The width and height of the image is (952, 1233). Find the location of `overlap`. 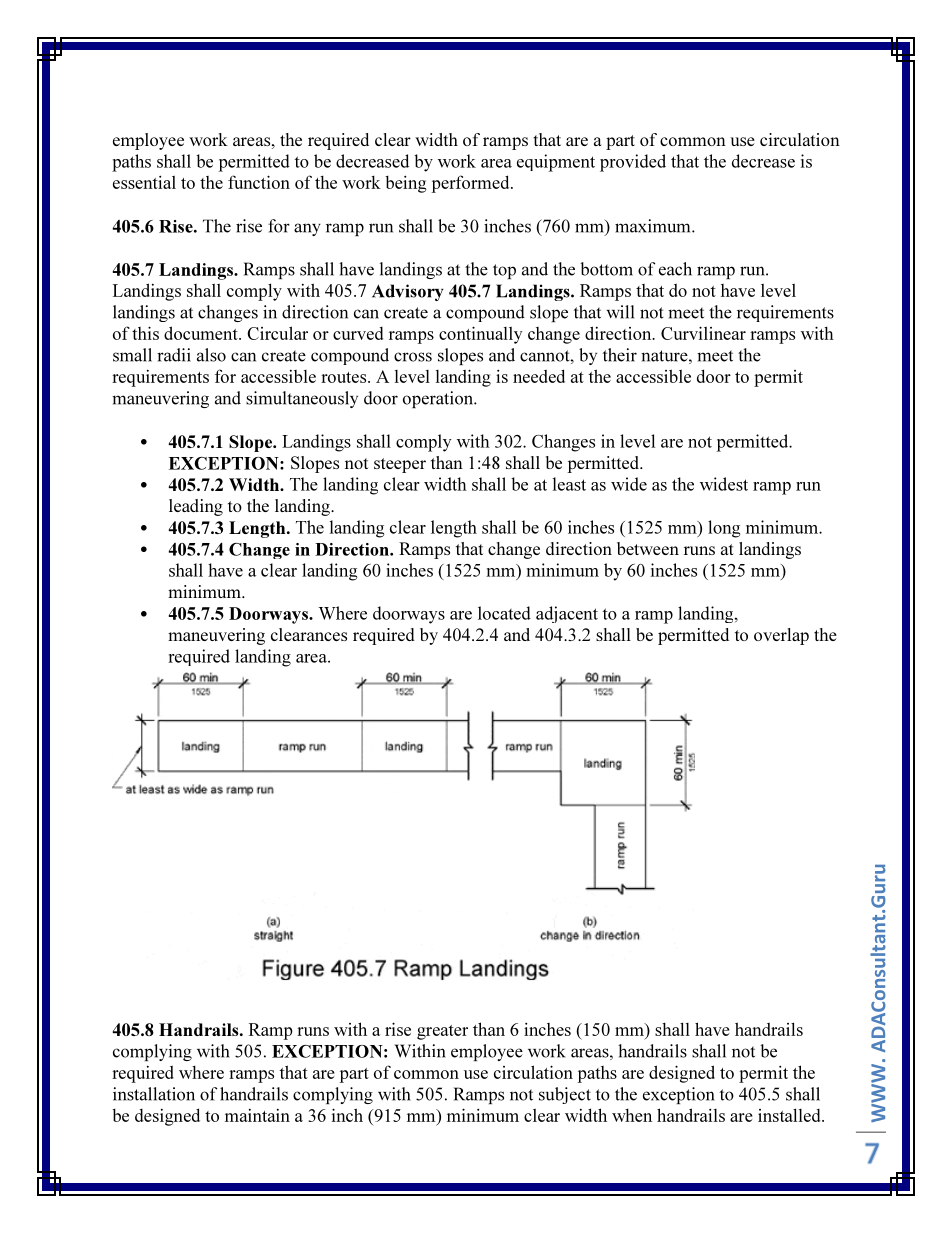

overlap is located at coordinates (781, 636).
